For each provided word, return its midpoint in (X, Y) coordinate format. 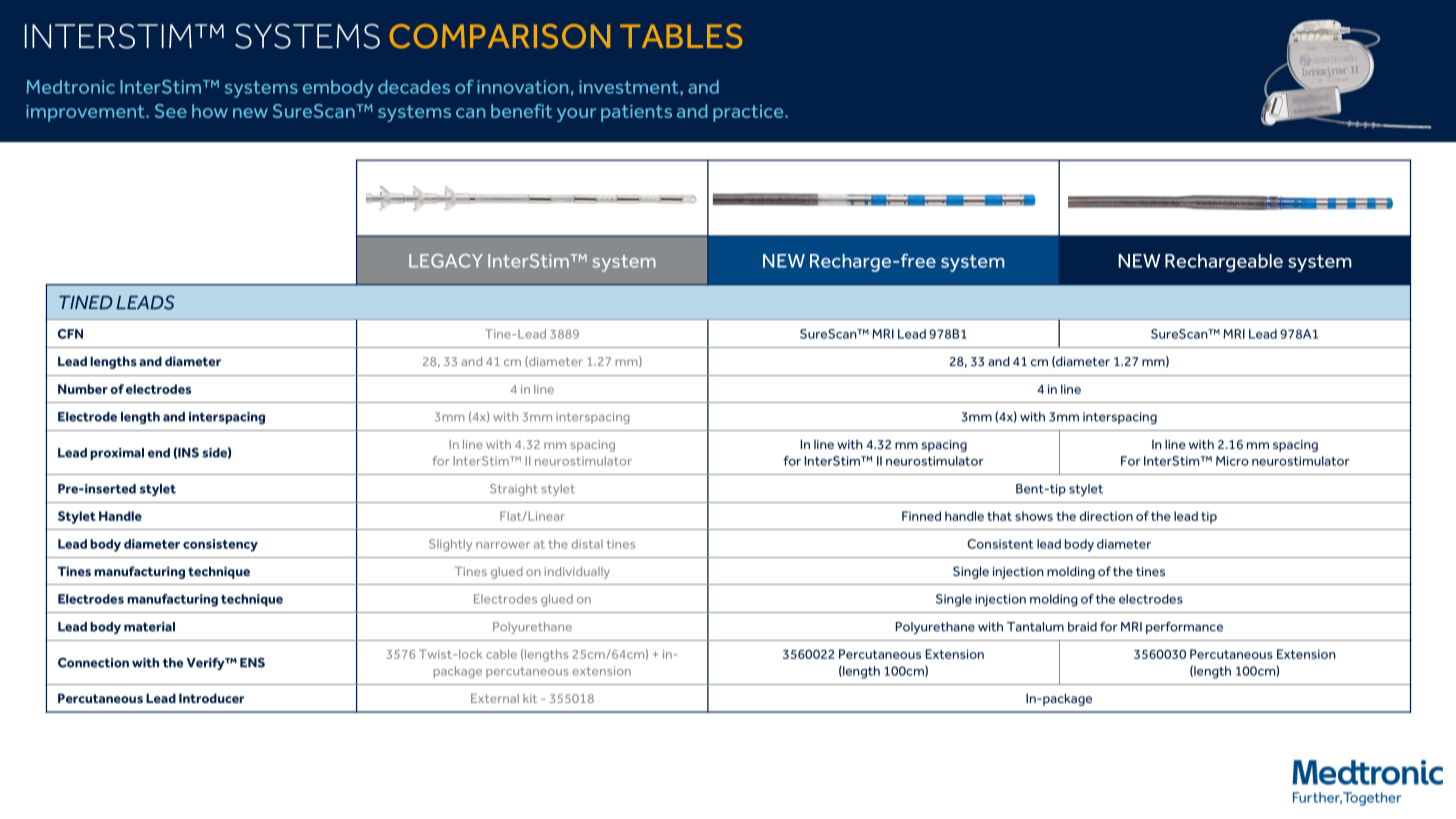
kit (530, 698)
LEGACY (446, 261)
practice (749, 113)
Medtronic (71, 87)
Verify (206, 664)
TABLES (681, 36)
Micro (1232, 461)
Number (83, 389)
